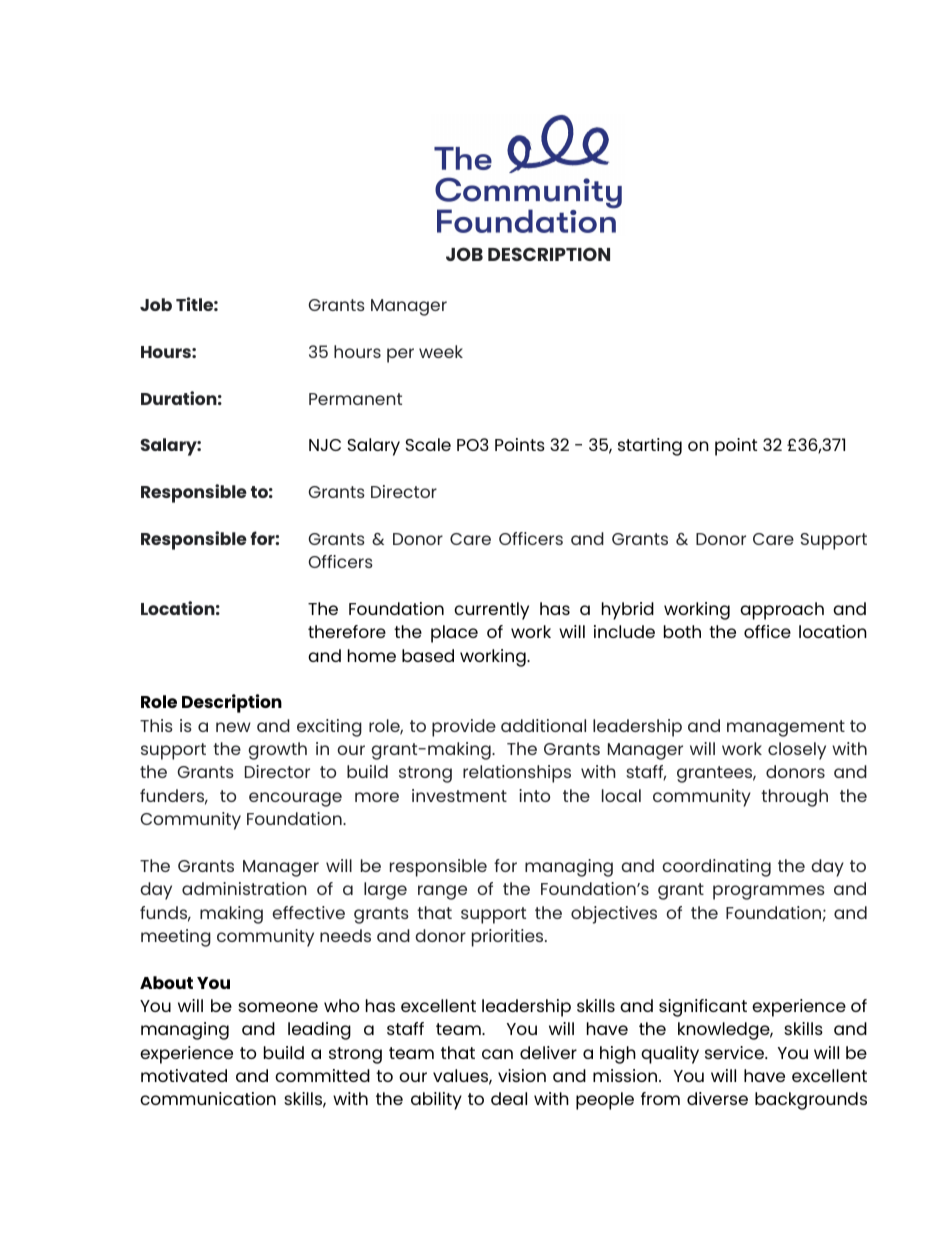  What do you see at coordinates (208, 1098) in the screenshot?
I see `communication` at bounding box center [208, 1098].
